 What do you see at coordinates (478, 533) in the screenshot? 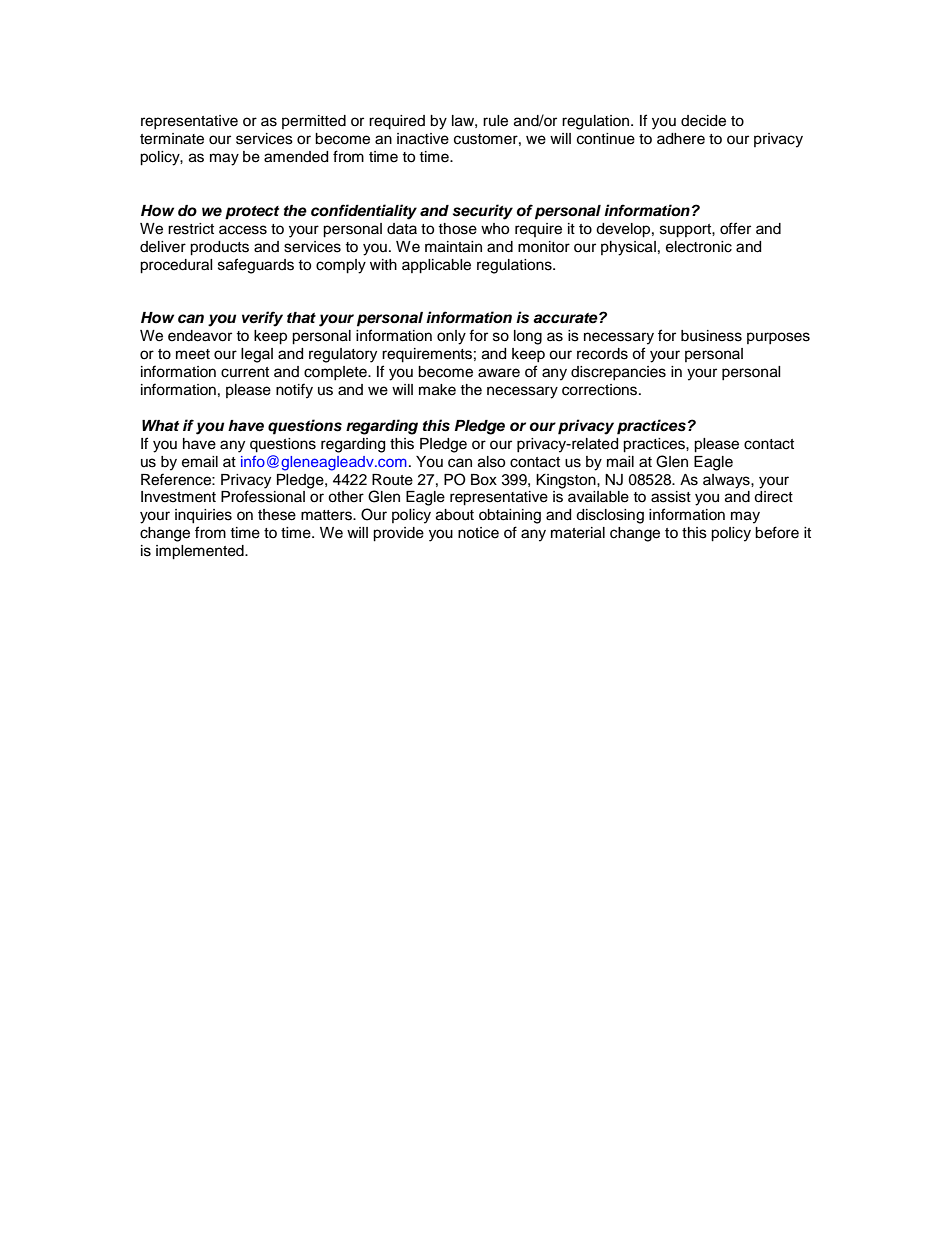
I see `notice` at bounding box center [478, 533].
